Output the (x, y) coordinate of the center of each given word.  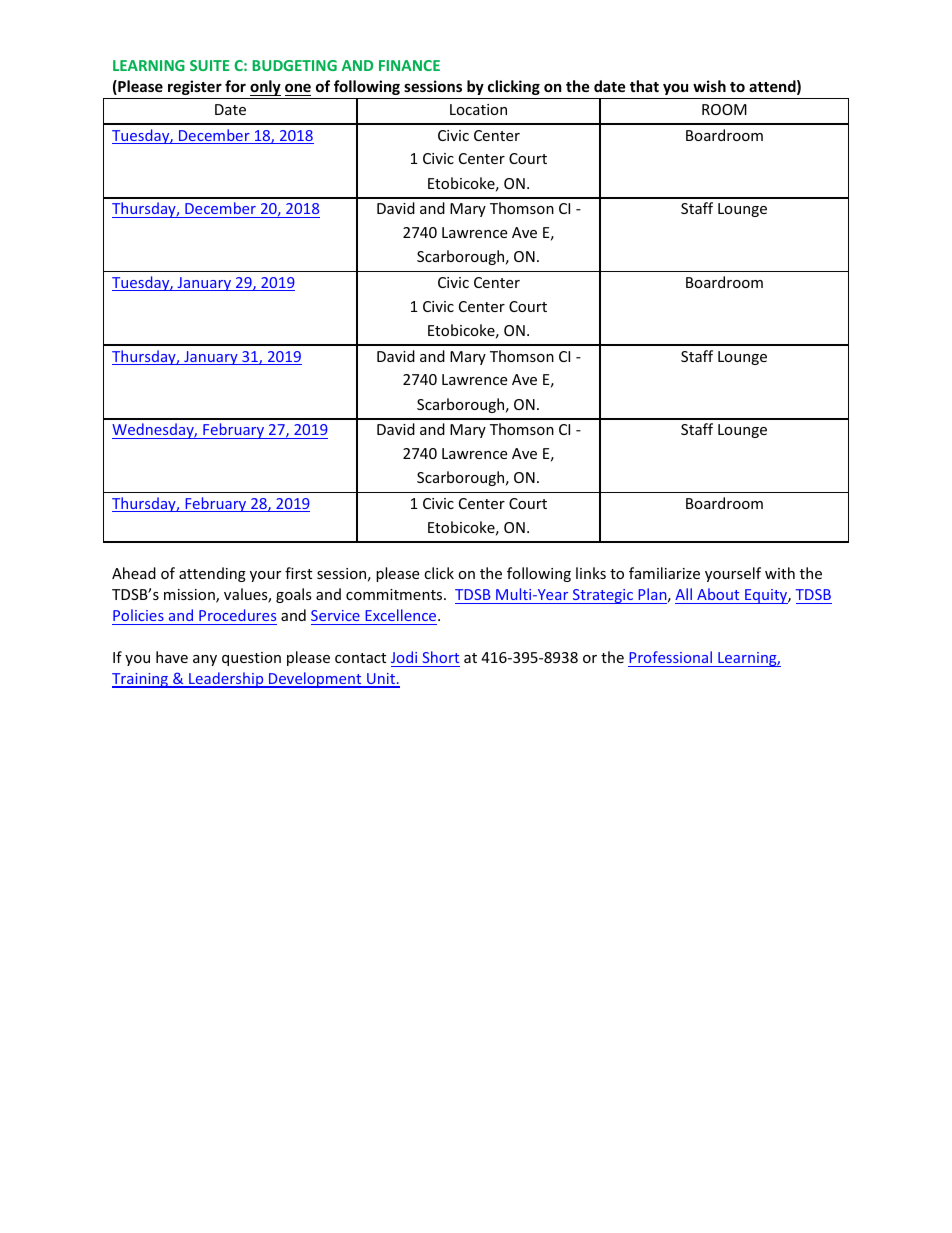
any (205, 660)
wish (709, 86)
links (591, 573)
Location (478, 109)
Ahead (134, 573)
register (195, 87)
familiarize (664, 573)
